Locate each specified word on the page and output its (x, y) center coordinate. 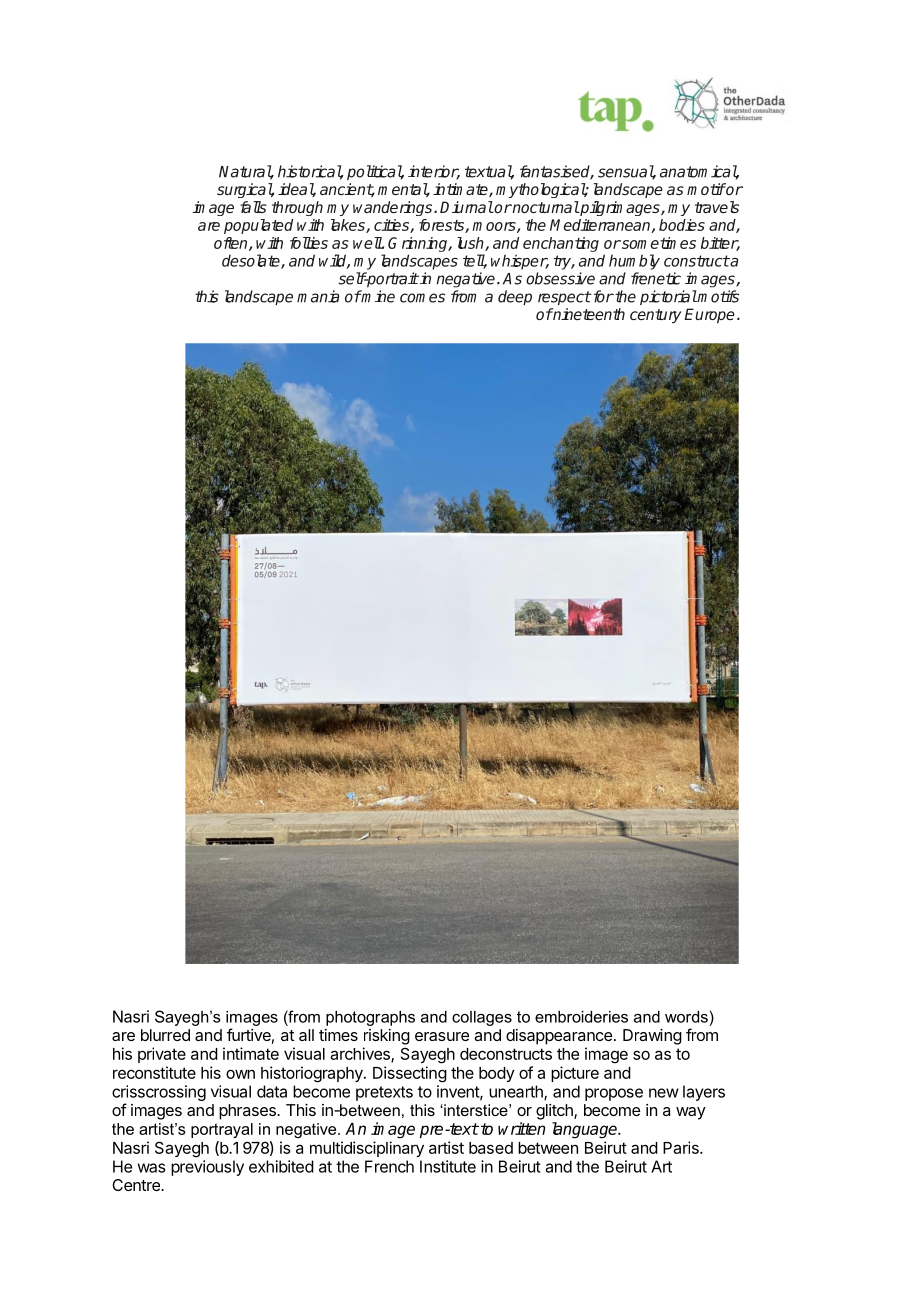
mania (318, 296)
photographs (370, 1018)
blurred (165, 1035)
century (655, 316)
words (686, 1017)
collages (482, 1018)
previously (207, 1168)
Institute (448, 1166)
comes (422, 298)
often (232, 244)
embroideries (581, 1017)
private (162, 1055)
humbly (634, 262)
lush (471, 244)
